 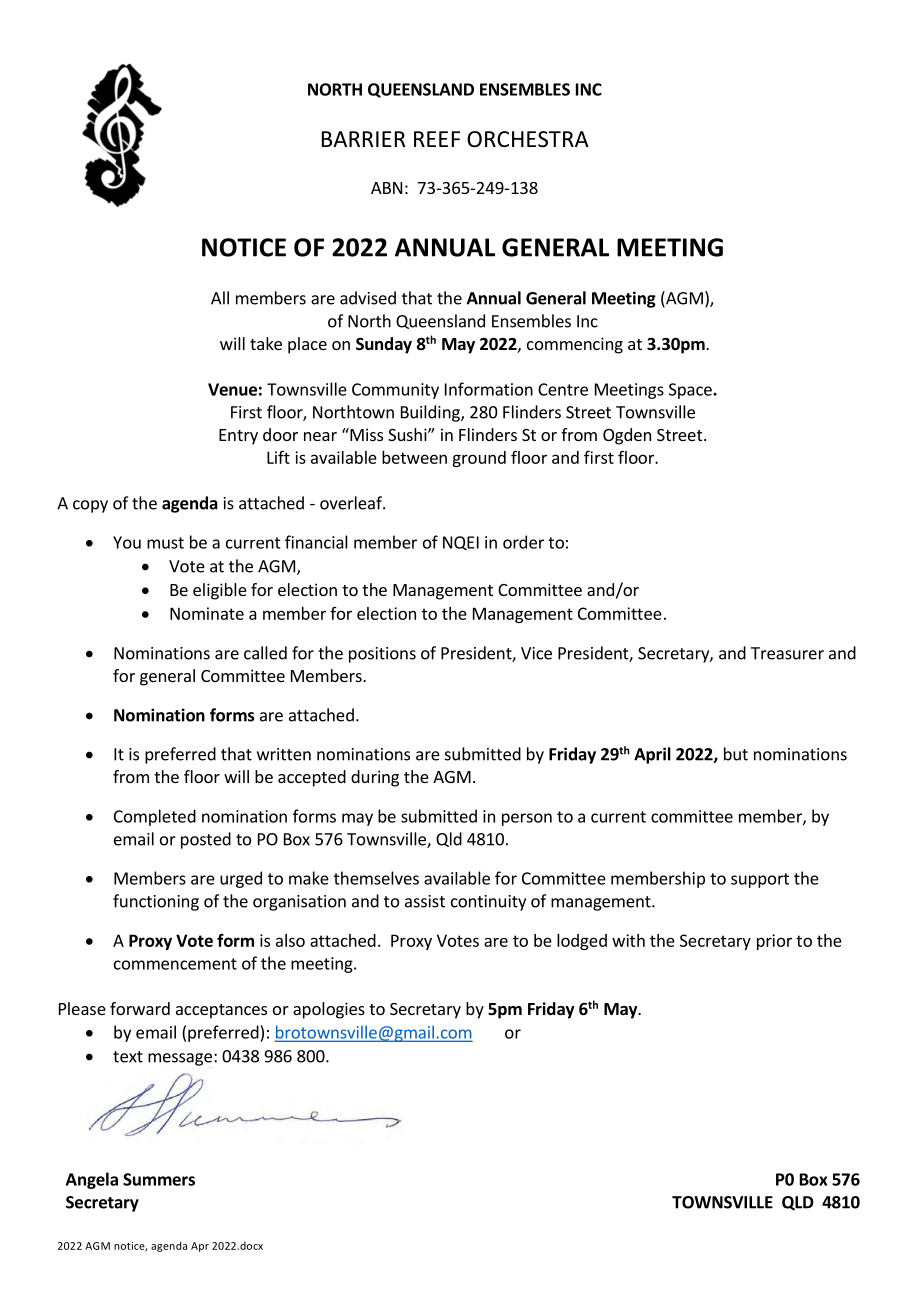 What do you see at coordinates (774, 942) in the image?
I see `prior` at bounding box center [774, 942].
